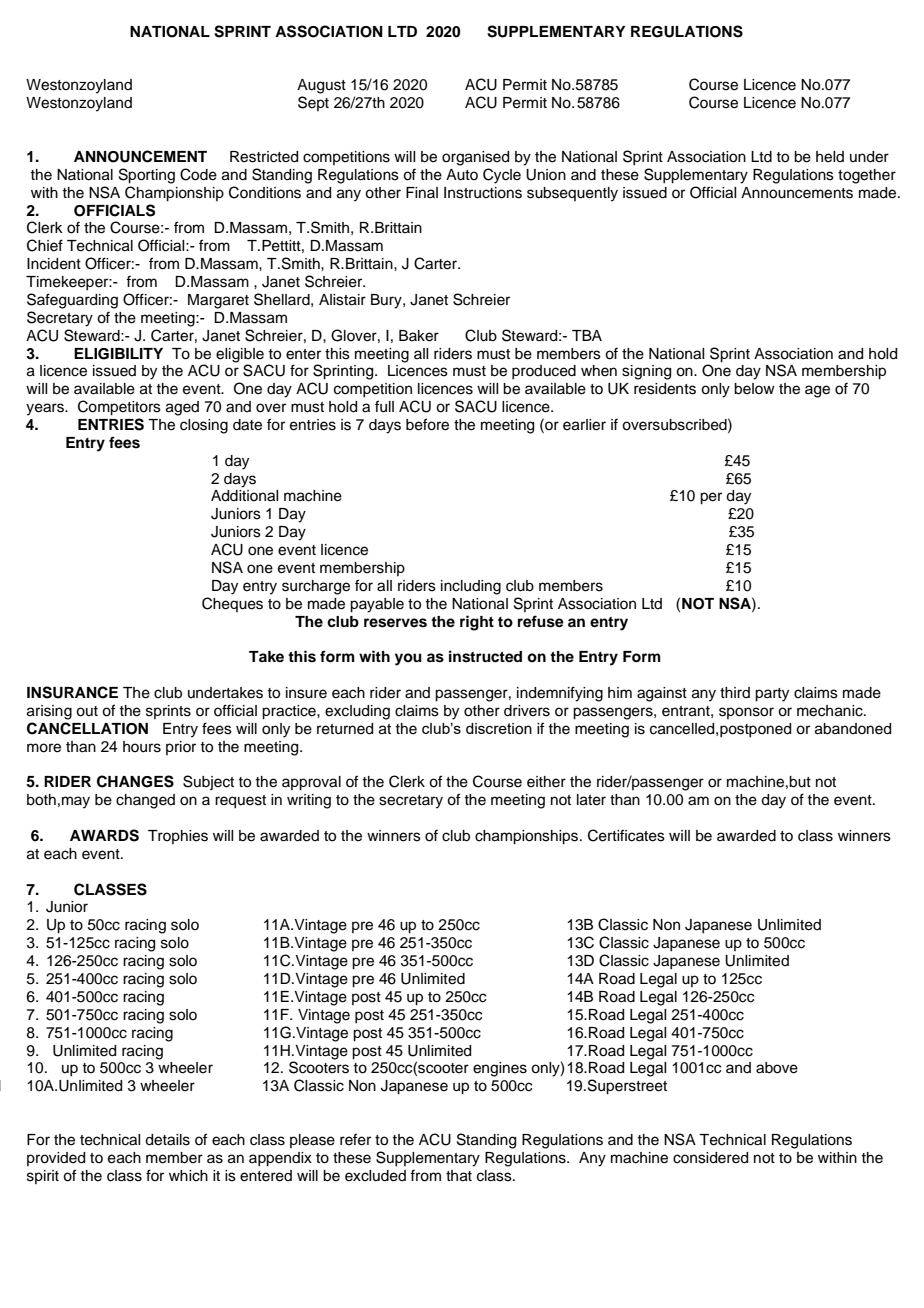 This page has height=1308, width=924. I want to click on Sporting, so click(147, 176).
